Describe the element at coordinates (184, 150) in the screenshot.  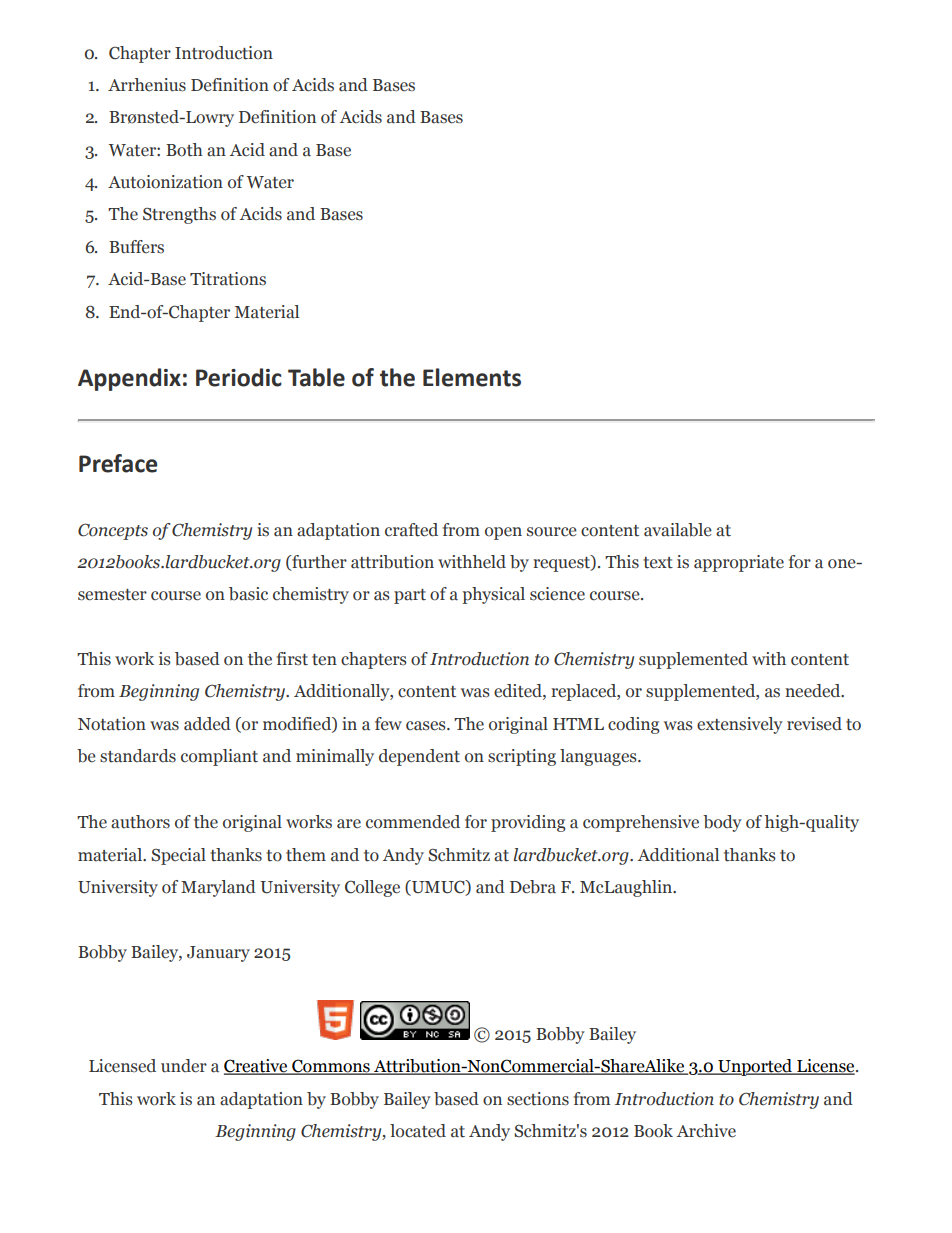
I see `Both` at that location.
